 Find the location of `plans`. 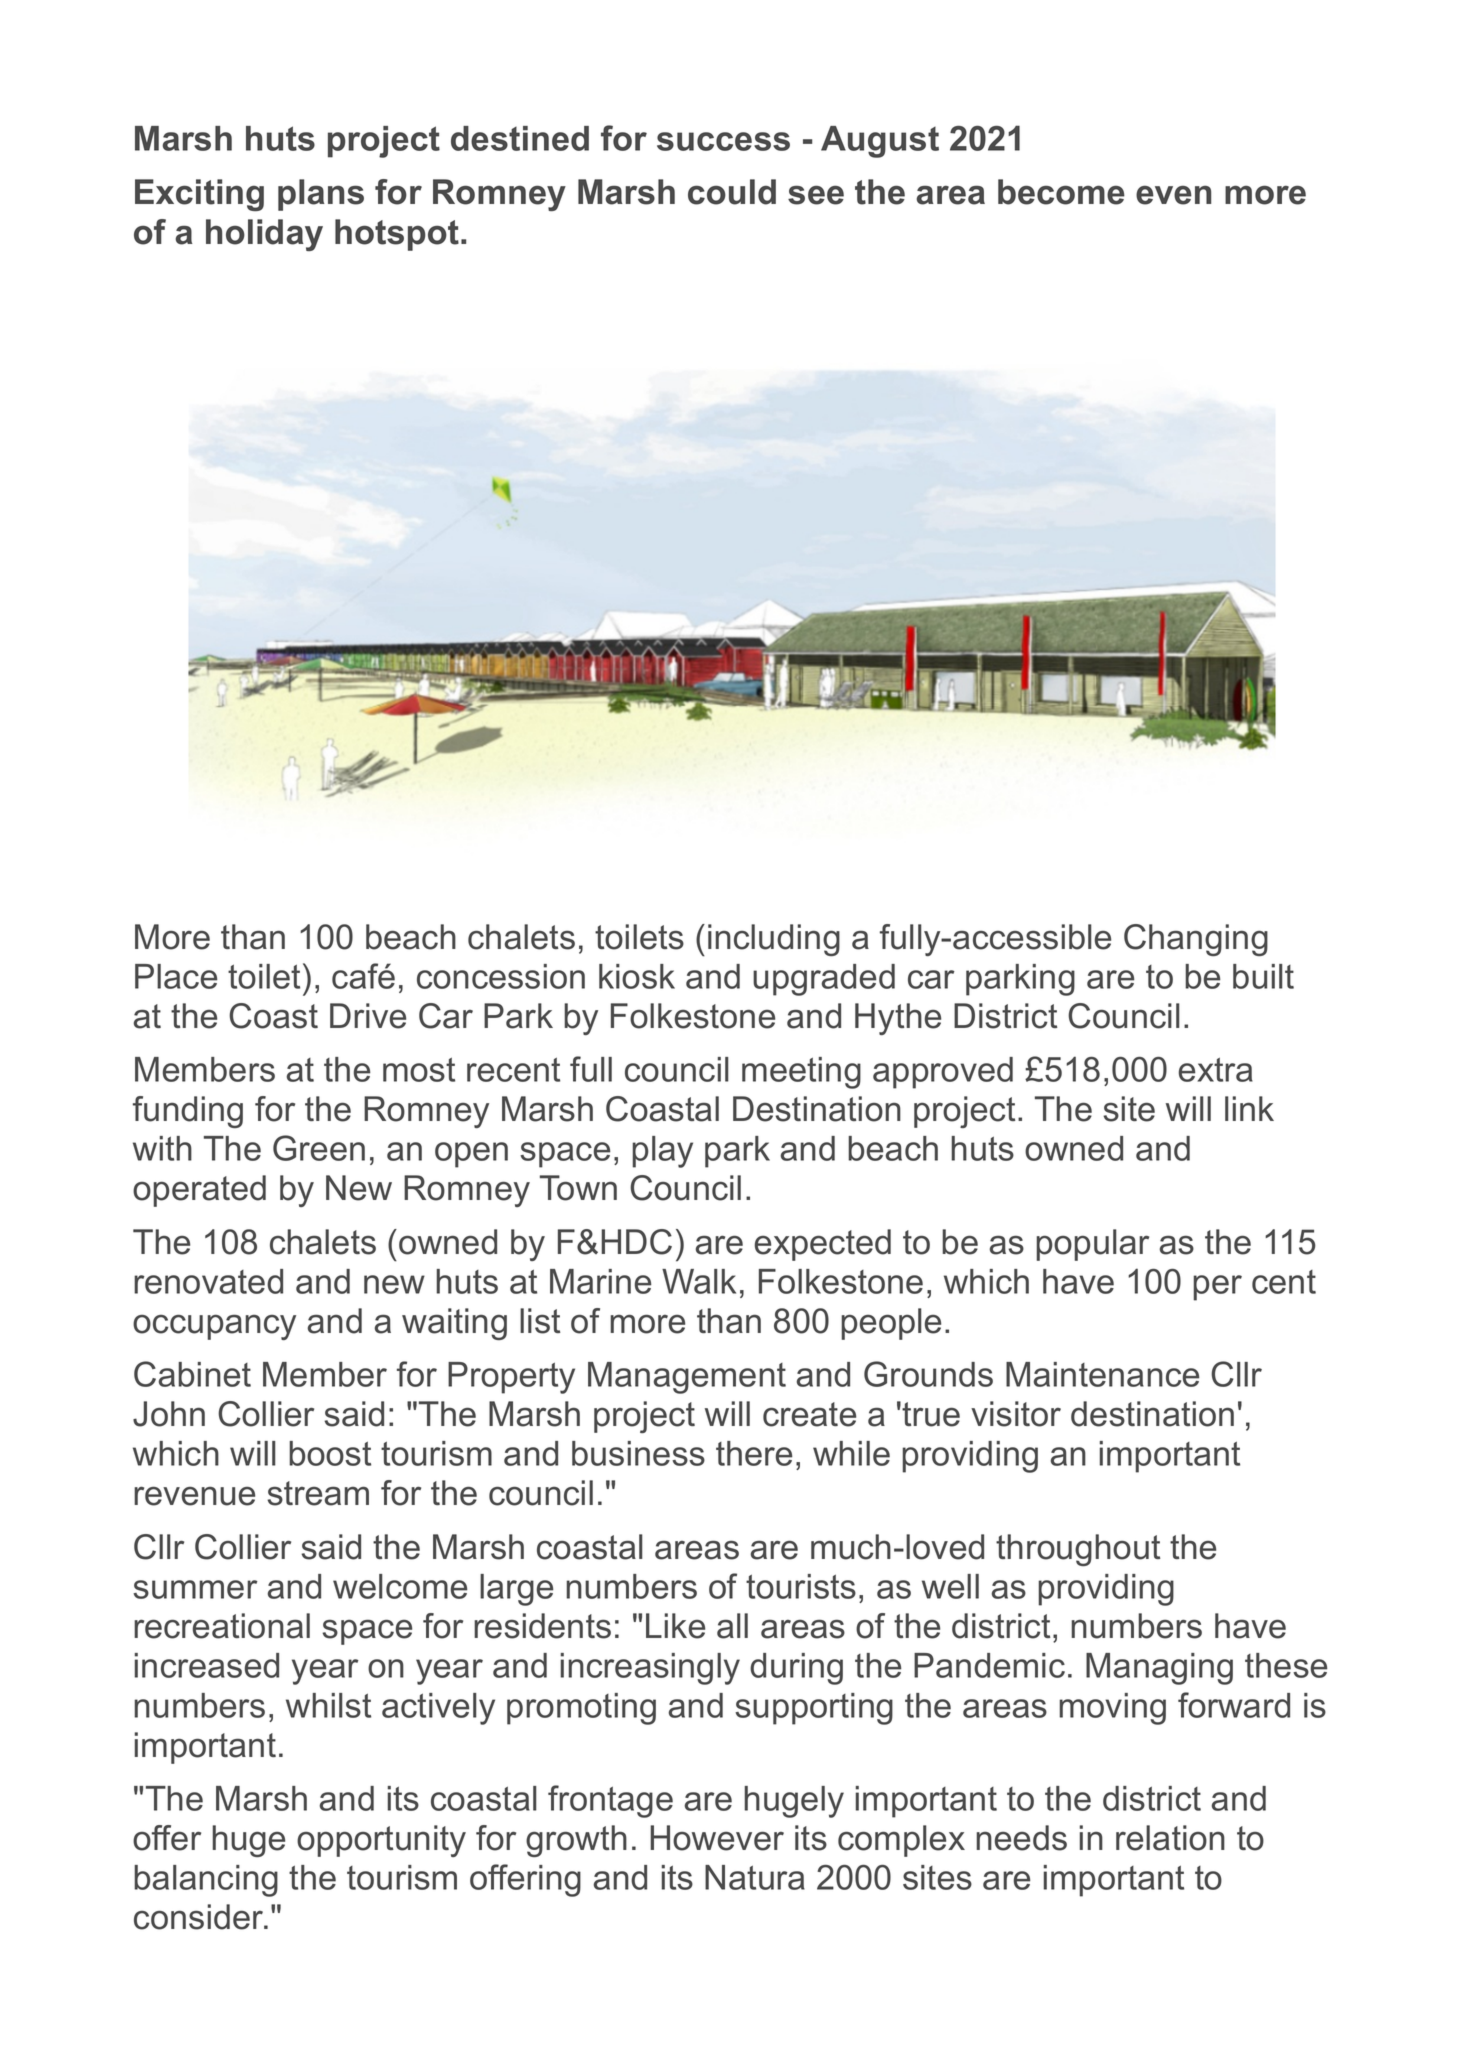

plans is located at coordinates (321, 195).
